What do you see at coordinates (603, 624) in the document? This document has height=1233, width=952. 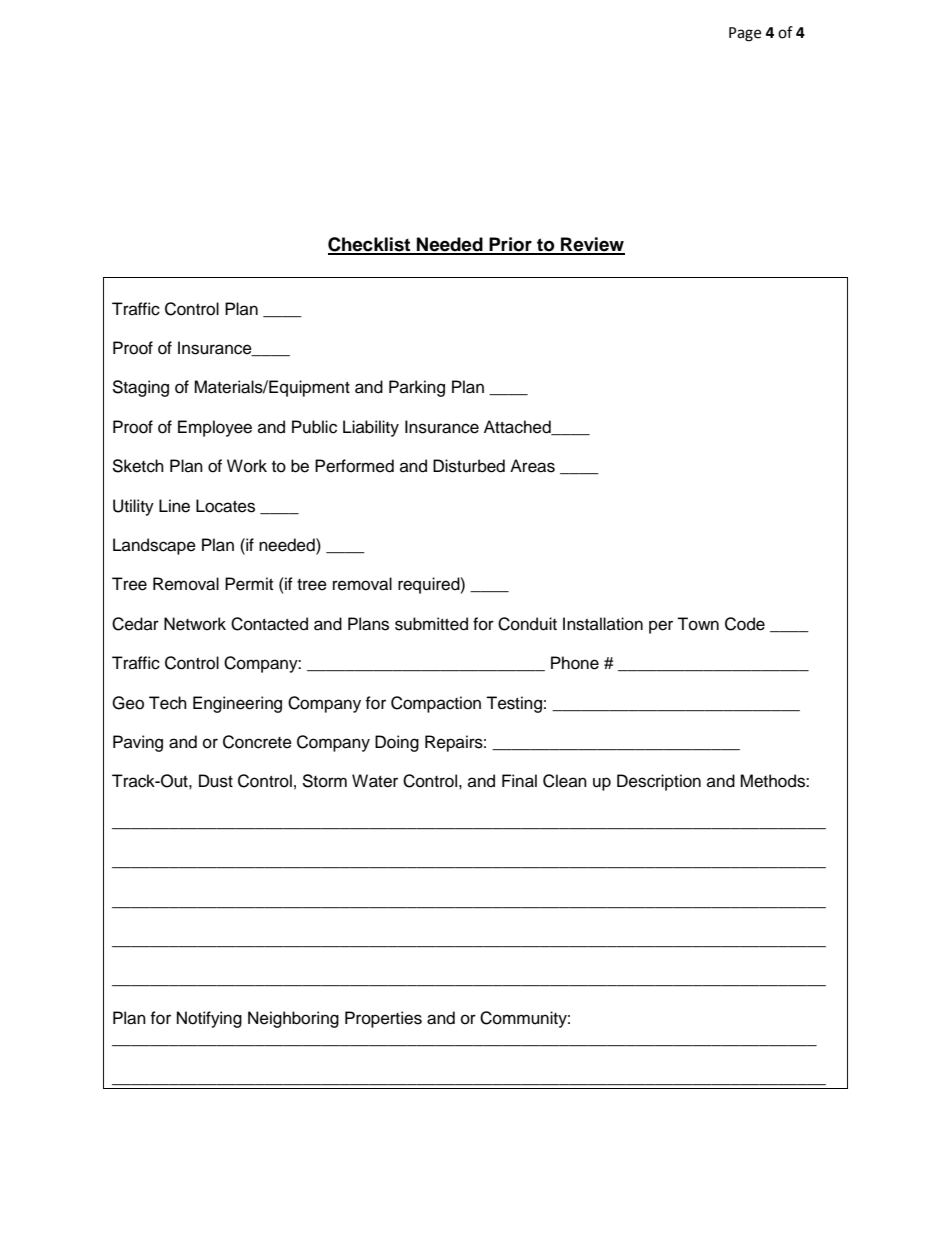 I see `Installation` at bounding box center [603, 624].
